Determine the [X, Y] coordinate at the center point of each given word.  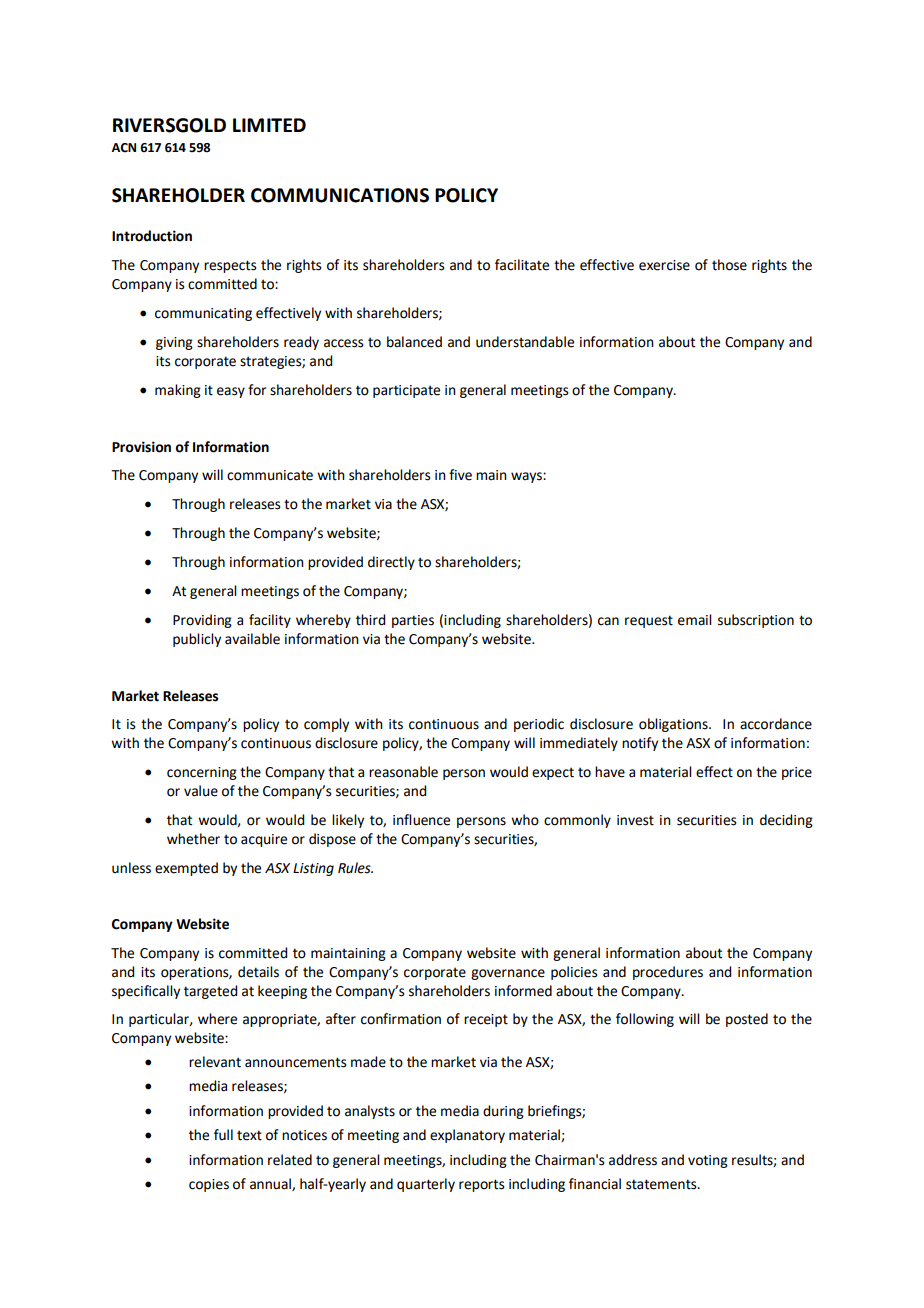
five [460, 475]
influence [421, 820]
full [223, 1135]
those [729, 265]
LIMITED [269, 125]
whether [193, 839]
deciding [786, 821]
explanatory [467, 1136]
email [695, 620]
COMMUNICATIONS [340, 195]
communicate [270, 475]
